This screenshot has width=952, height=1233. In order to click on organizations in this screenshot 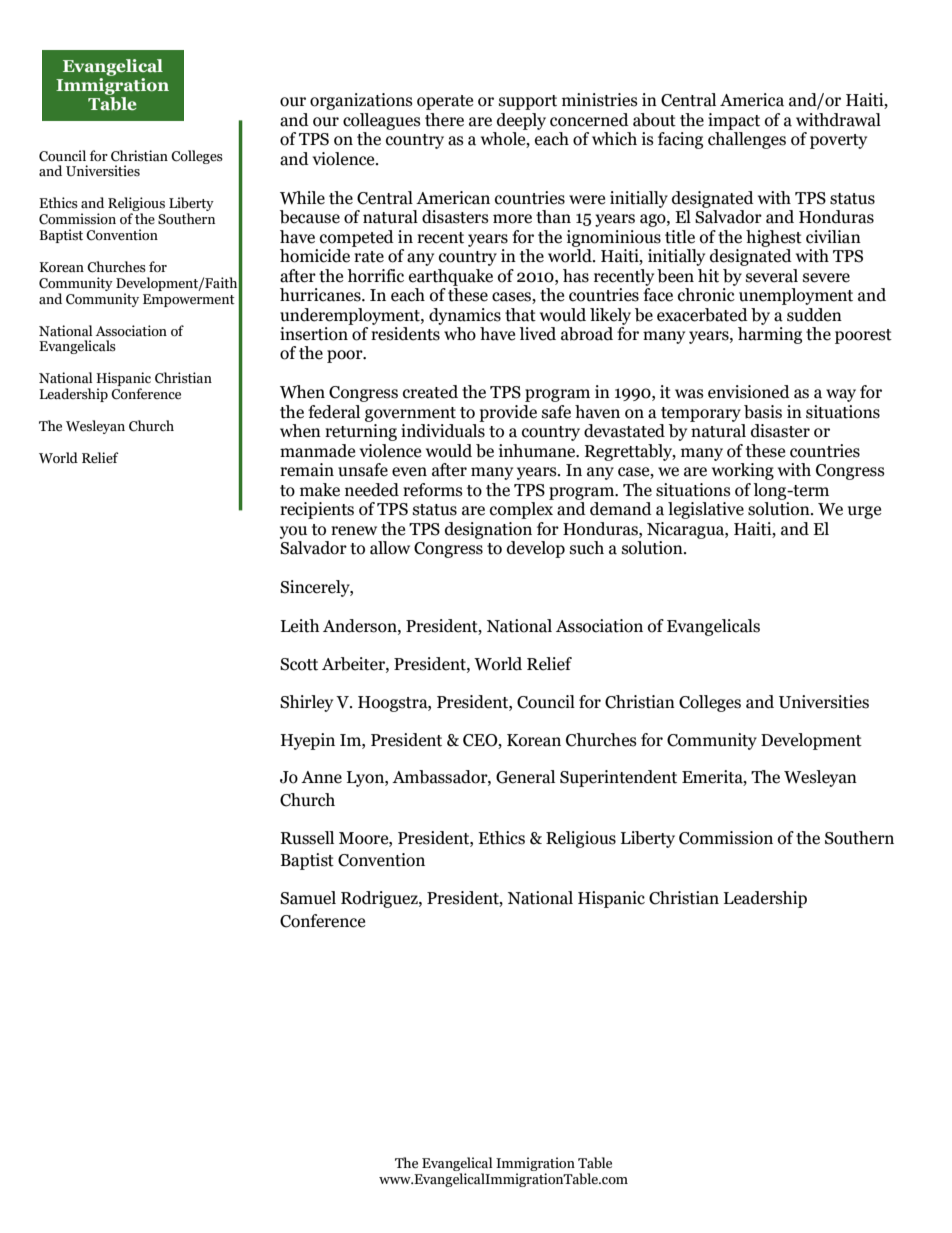, I will do `click(361, 101)`.
